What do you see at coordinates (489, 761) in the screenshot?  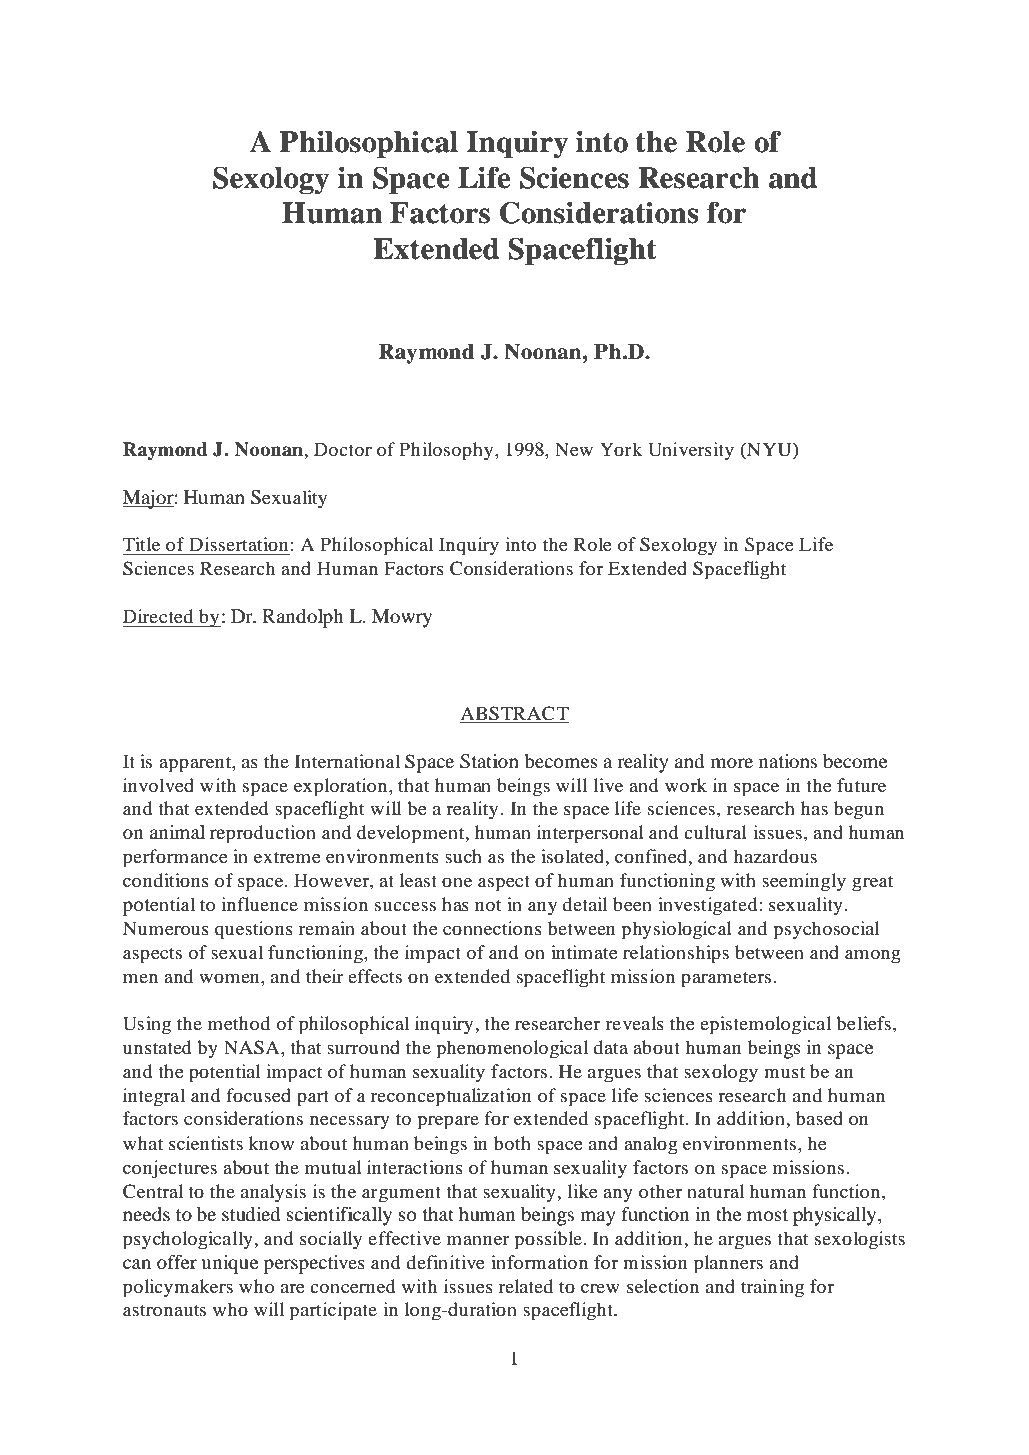 I see `Station` at bounding box center [489, 761].
